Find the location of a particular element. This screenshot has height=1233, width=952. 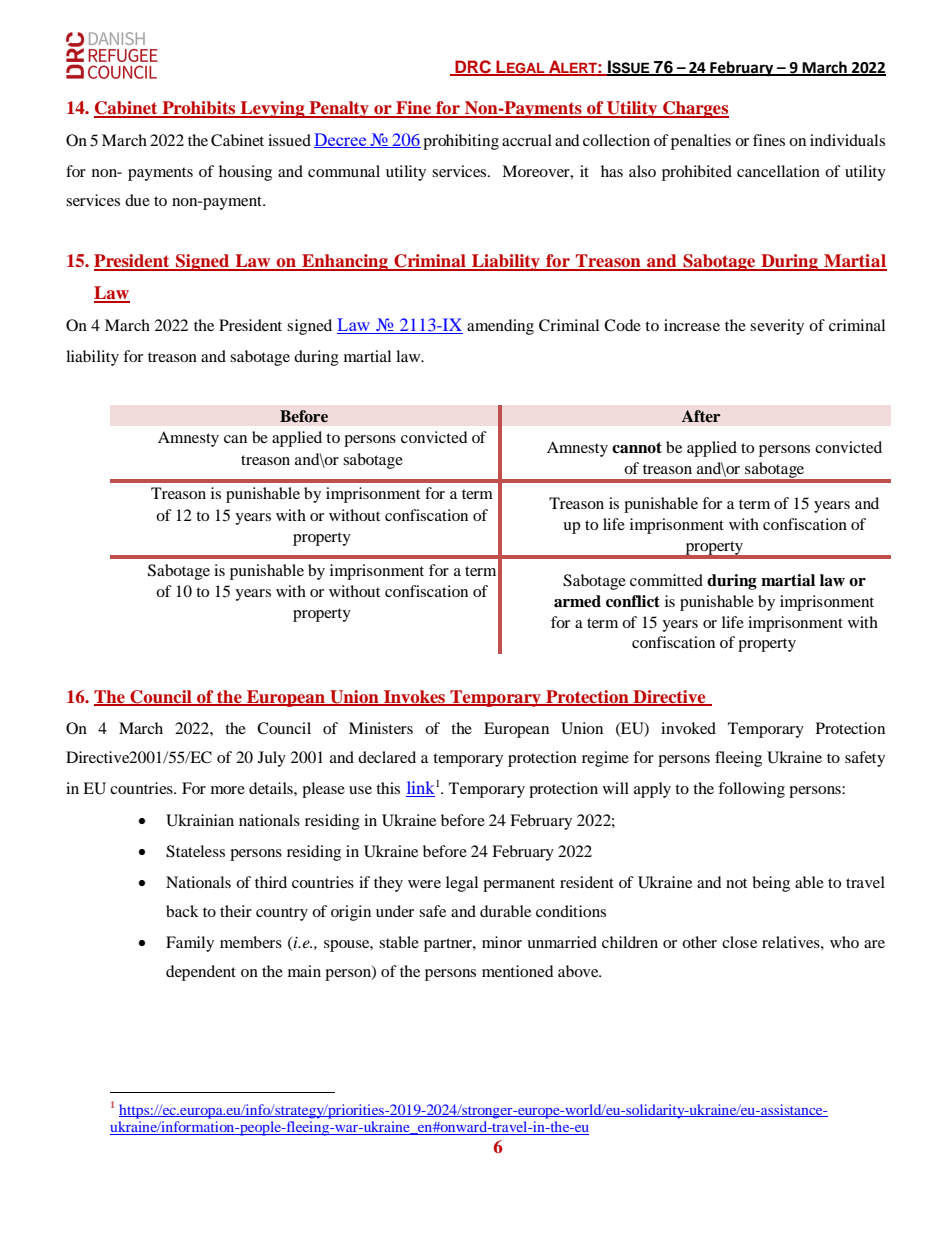

Enhancing is located at coordinates (345, 262).
